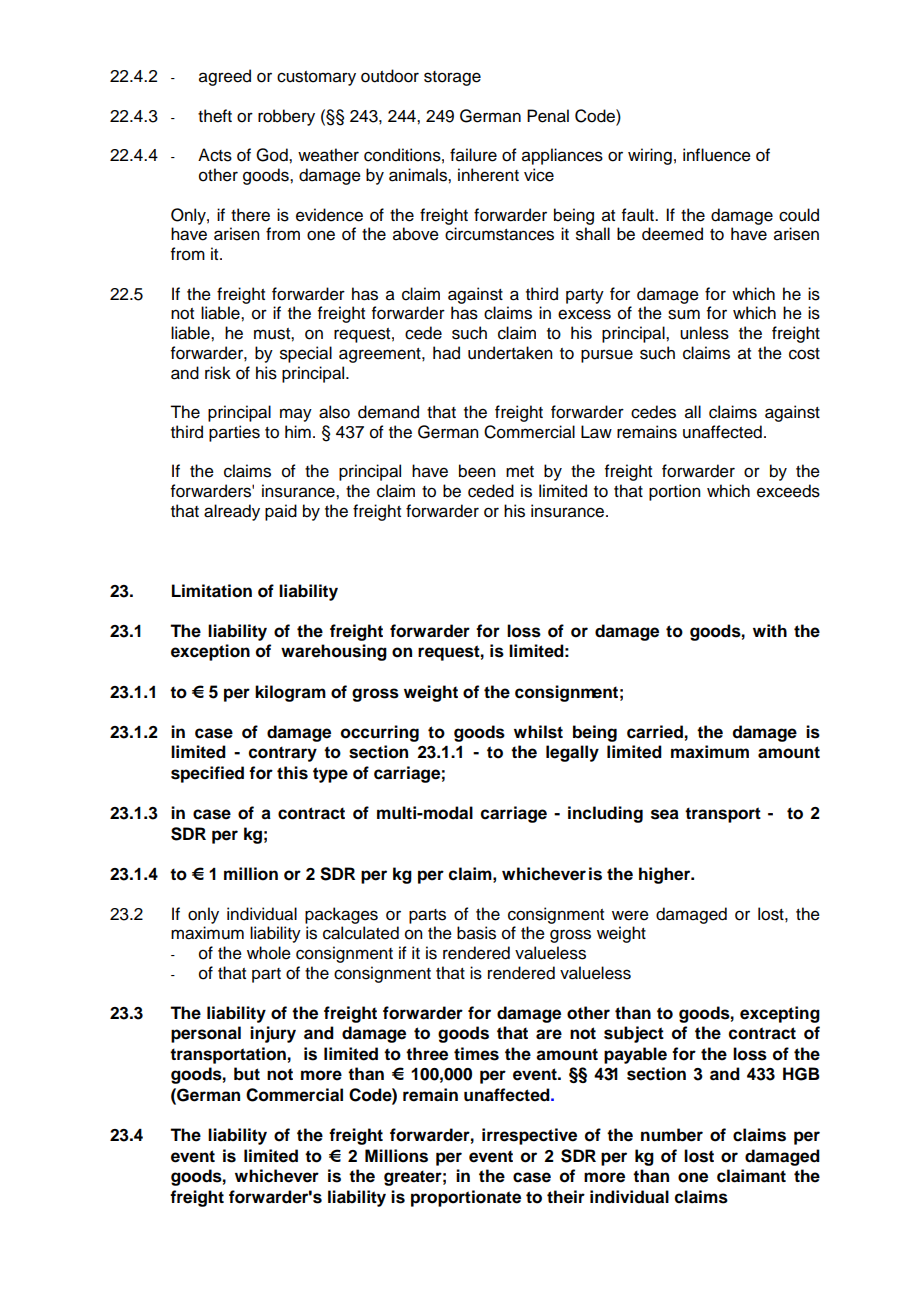  What do you see at coordinates (334, 652) in the screenshot?
I see `warehousing` at bounding box center [334, 652].
